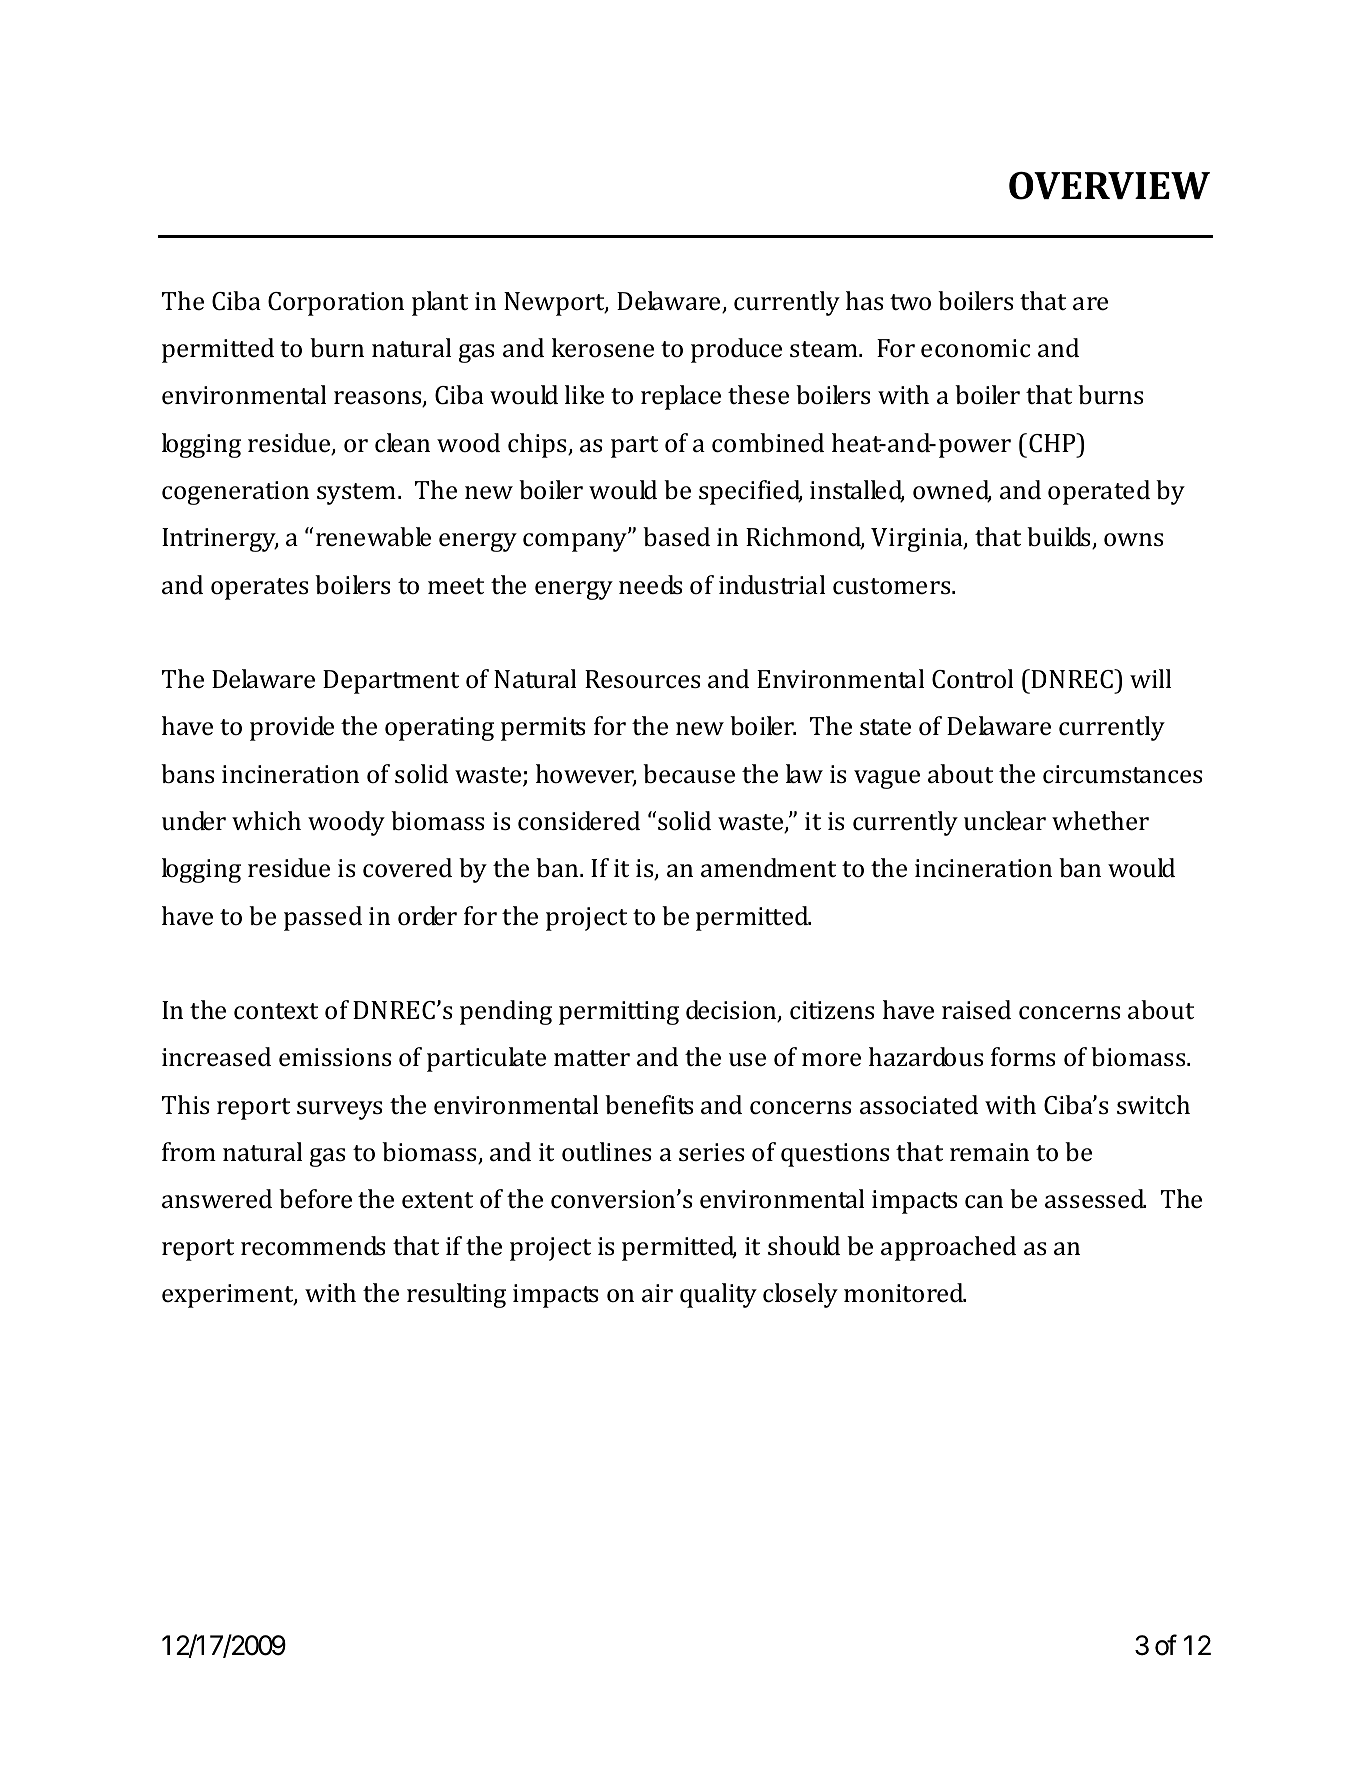  Describe the element at coordinates (768, 868) in the page. I see `amendment` at that location.
